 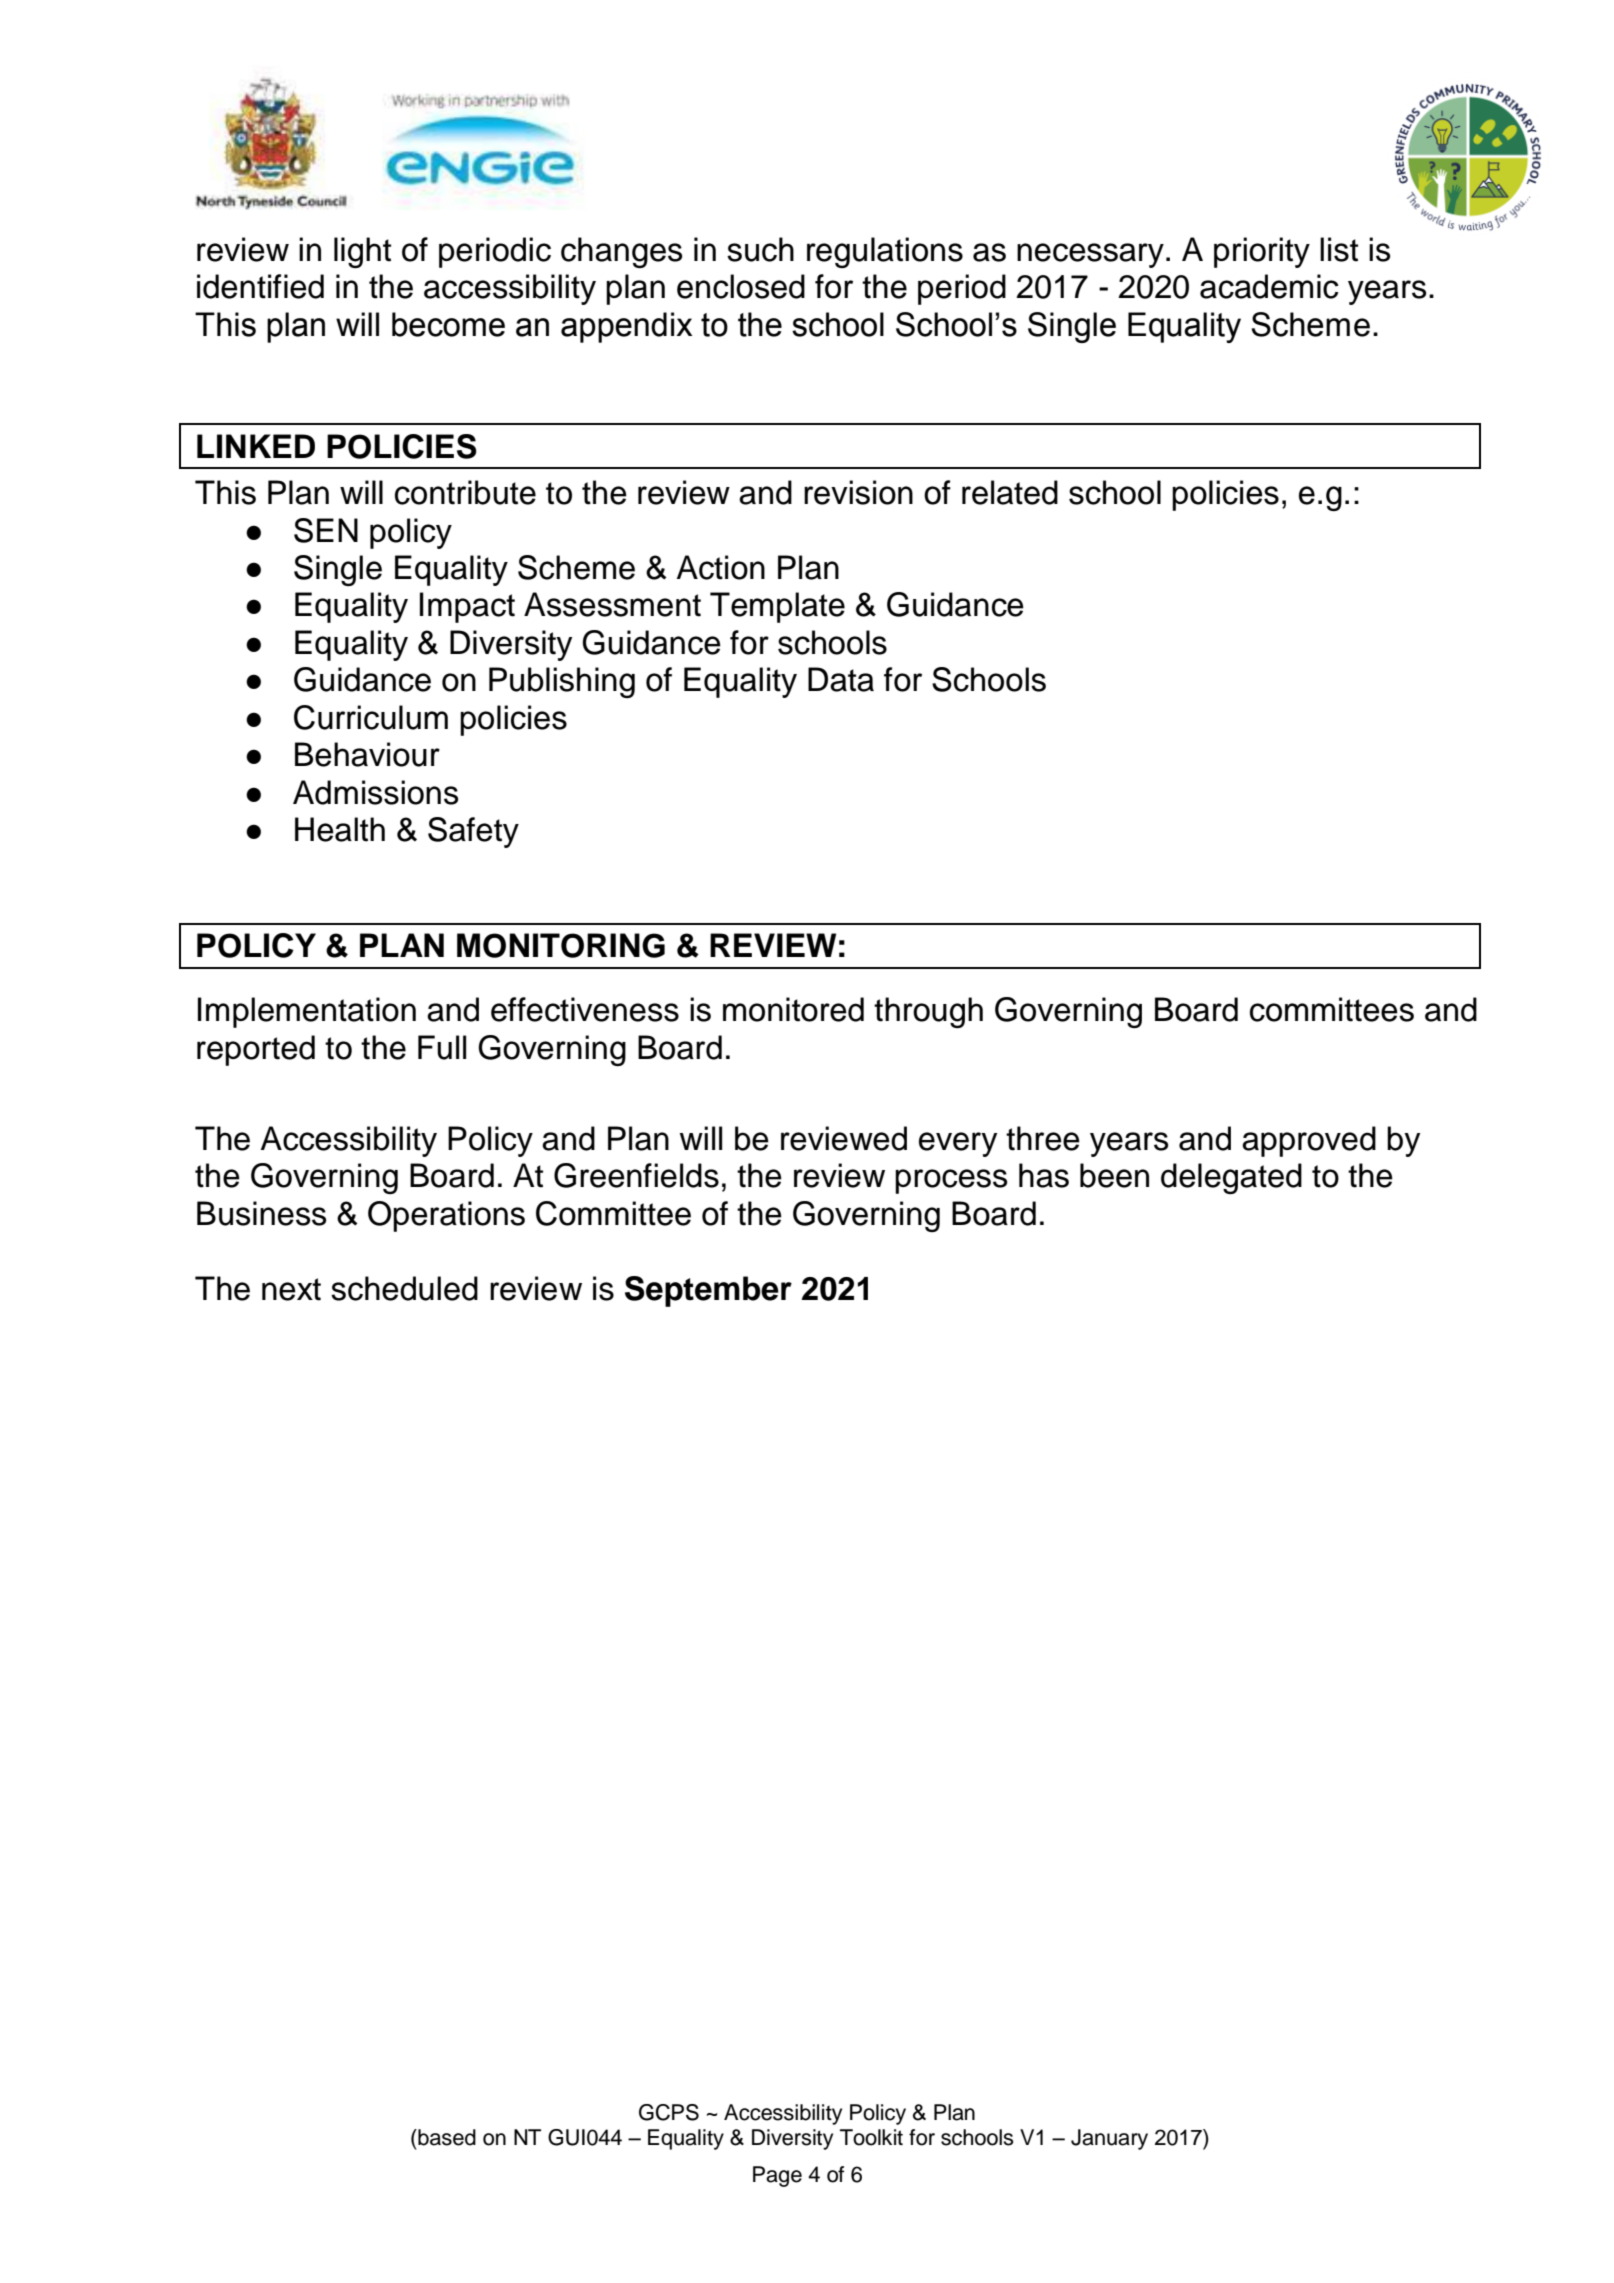 I want to click on academic, so click(x=1269, y=286).
